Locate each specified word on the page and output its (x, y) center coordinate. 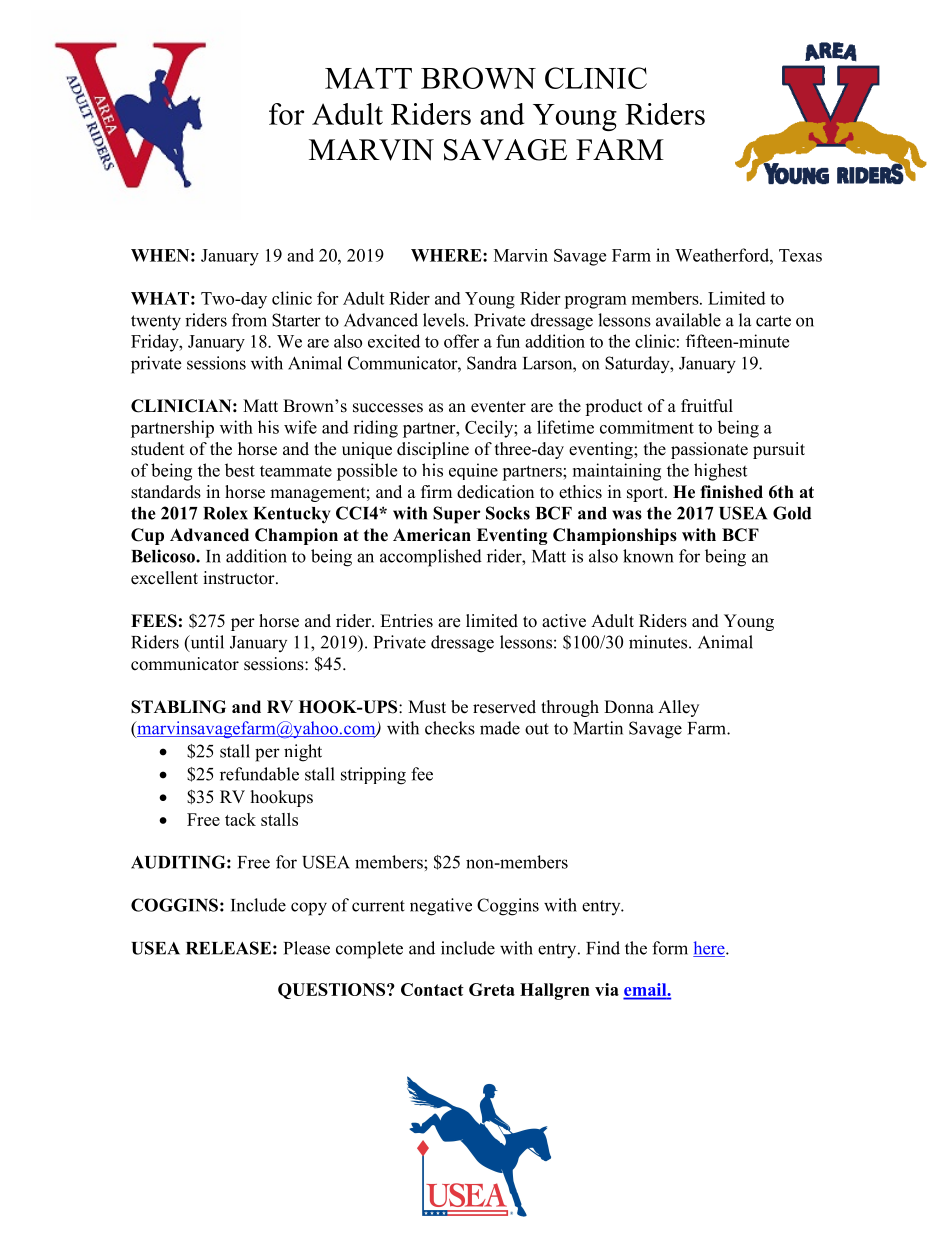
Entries (406, 621)
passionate (709, 450)
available (688, 320)
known (648, 556)
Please (307, 948)
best (240, 470)
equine (473, 471)
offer (461, 341)
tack (240, 819)
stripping (373, 776)
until (206, 643)
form (670, 948)
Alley (678, 708)
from (249, 320)
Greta (492, 989)
